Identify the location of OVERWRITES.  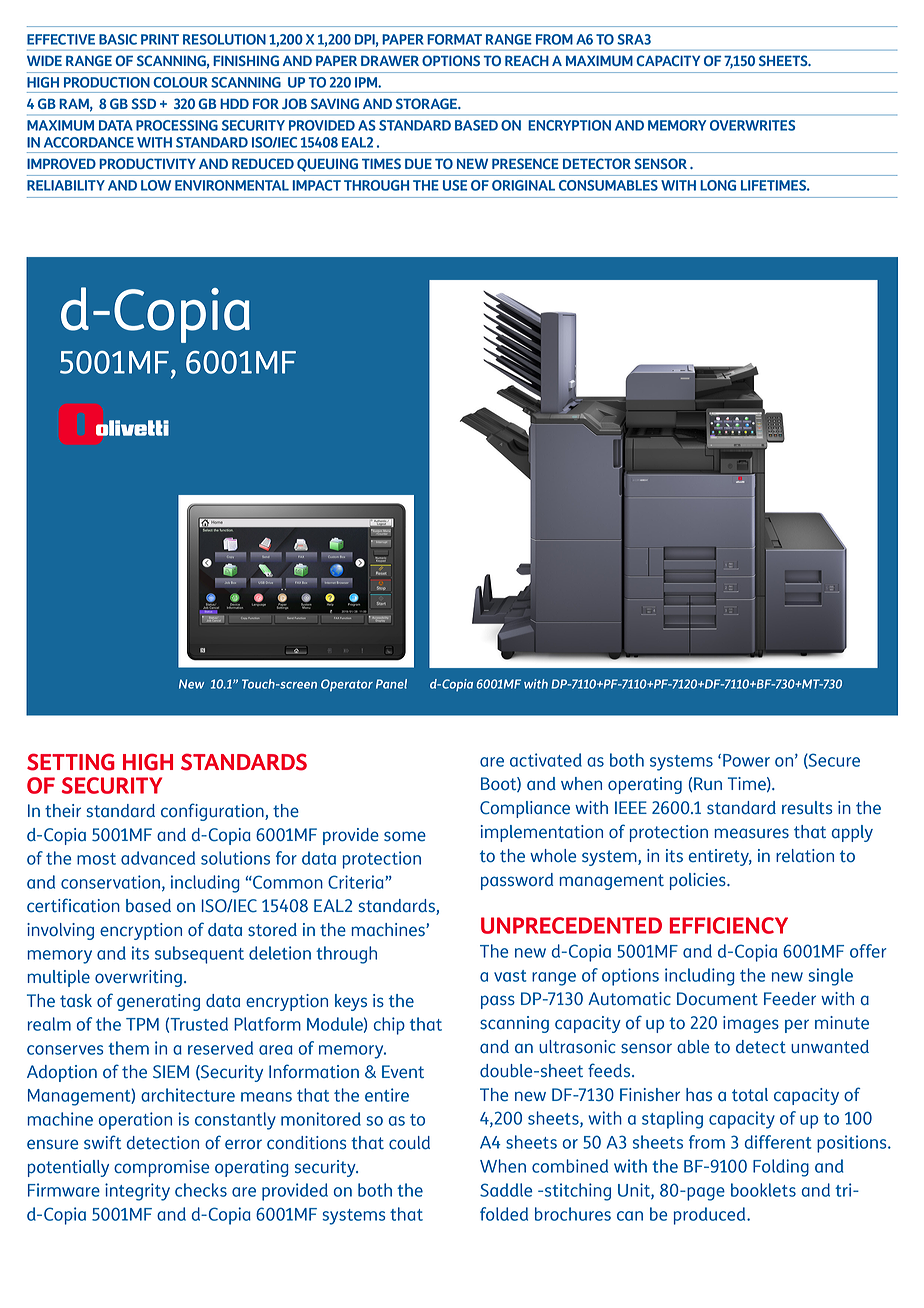
(752, 125).
